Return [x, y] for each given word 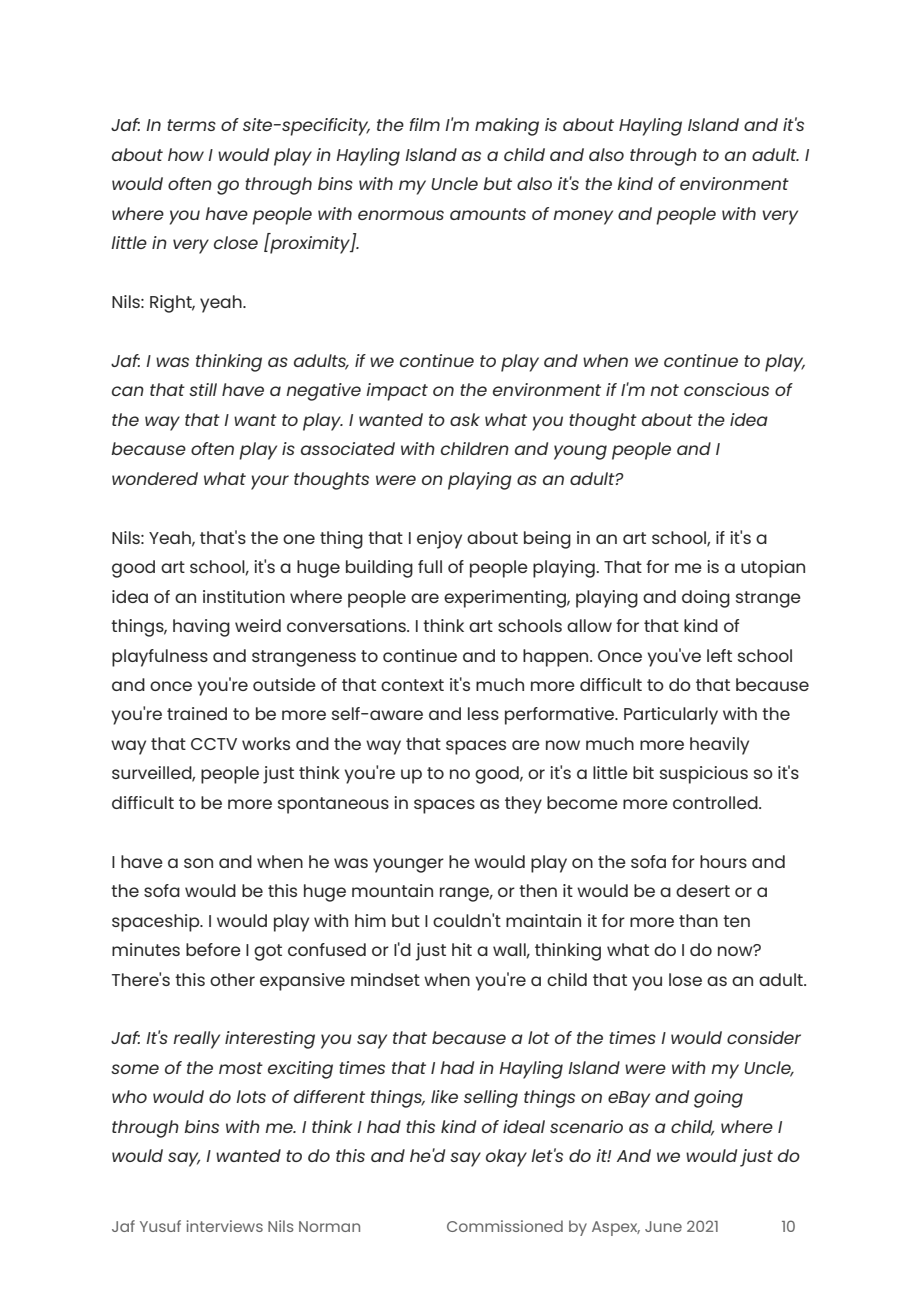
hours [723, 861]
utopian [773, 569]
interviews [225, 1226]
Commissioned [505, 1226]
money [583, 217]
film [424, 124]
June [663, 1226]
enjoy [439, 540]
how [186, 154]
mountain [392, 890]
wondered [155, 478]
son [198, 863]
